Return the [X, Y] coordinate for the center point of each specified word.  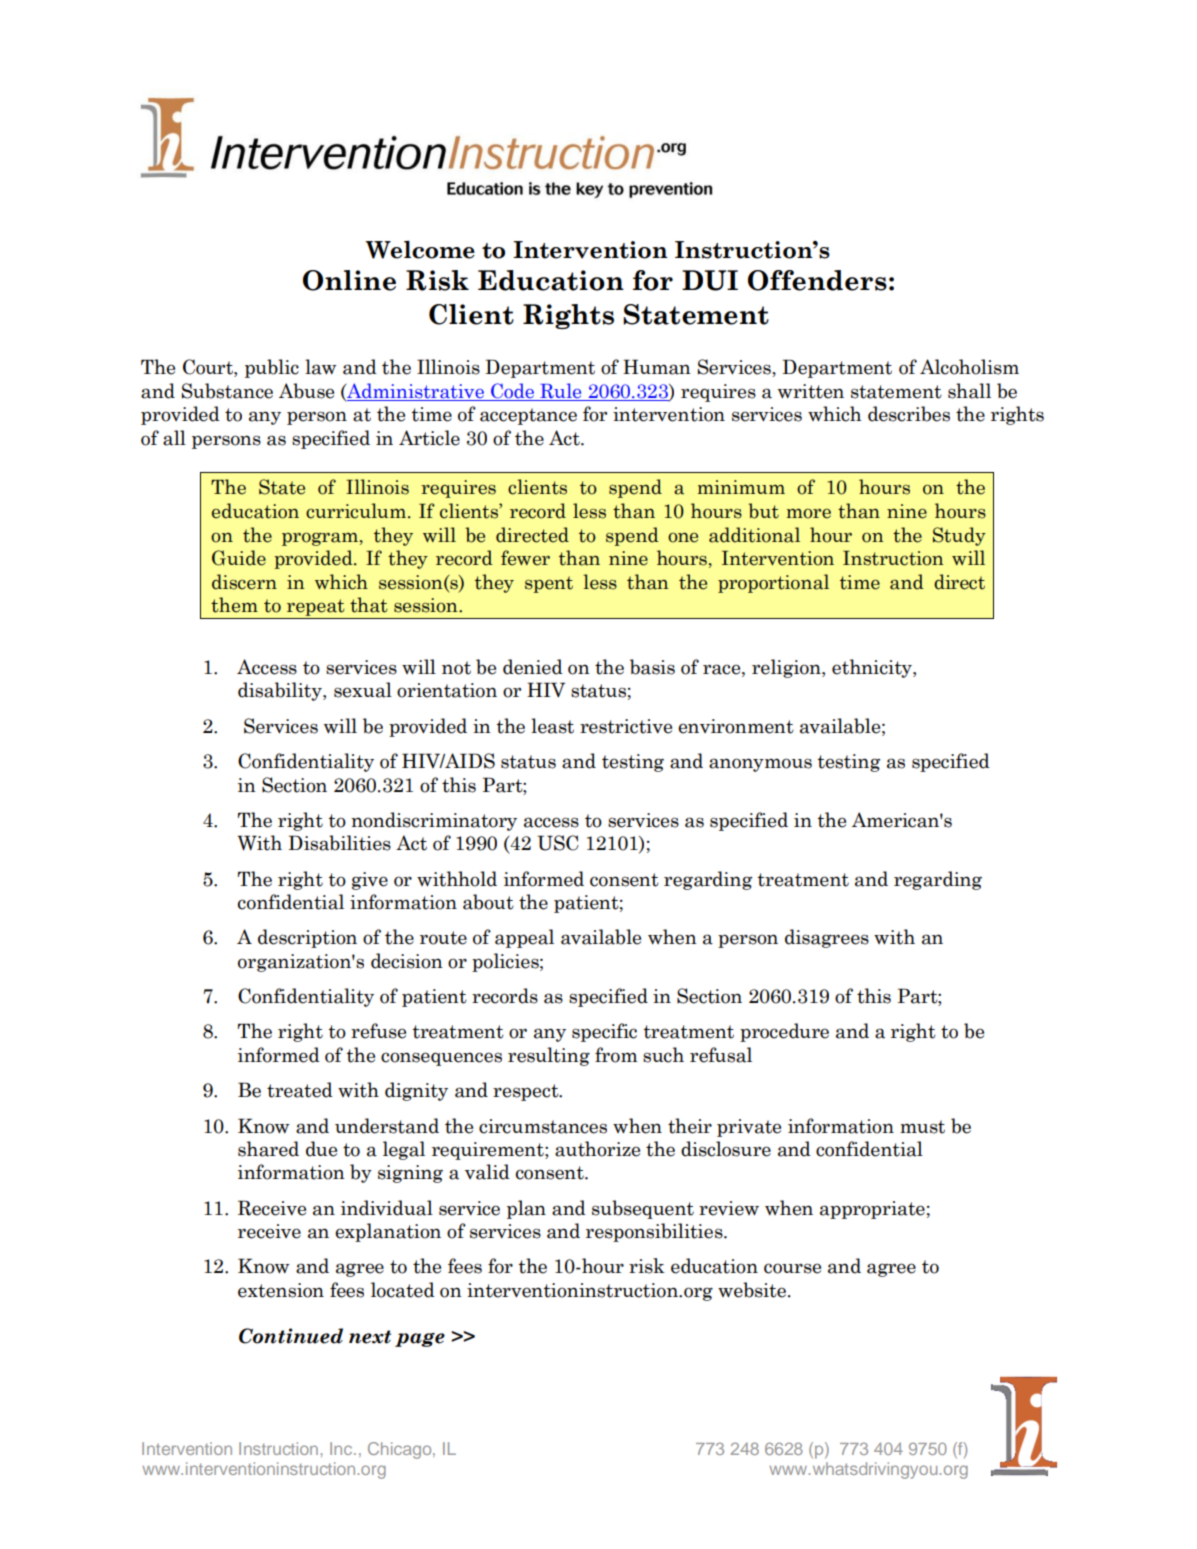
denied [533, 667]
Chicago [401, 1450]
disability [281, 691]
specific [604, 1032]
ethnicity [873, 668]
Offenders [817, 280]
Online [349, 280]
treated [300, 1090]
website [752, 1290]
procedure [784, 1032]
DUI [710, 280]
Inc [342, 1448]
